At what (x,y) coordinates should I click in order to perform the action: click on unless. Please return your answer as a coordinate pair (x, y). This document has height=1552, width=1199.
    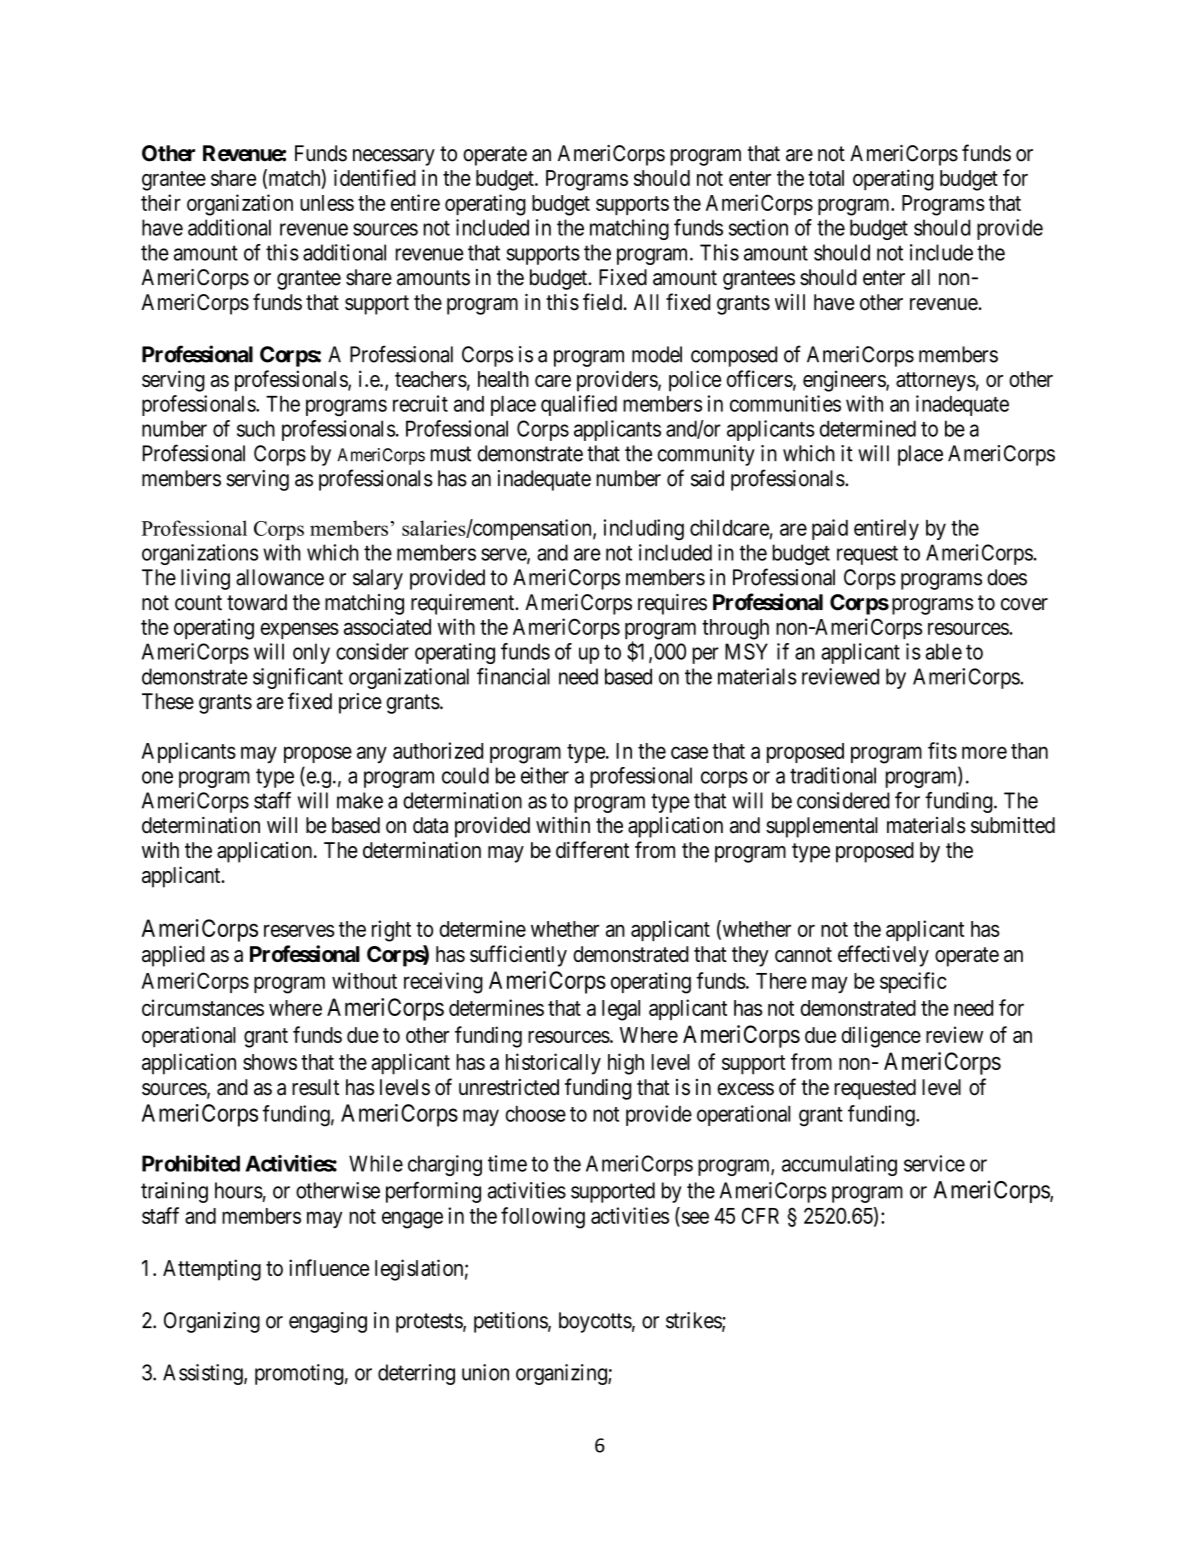
    Looking at the image, I should click on (327, 203).
